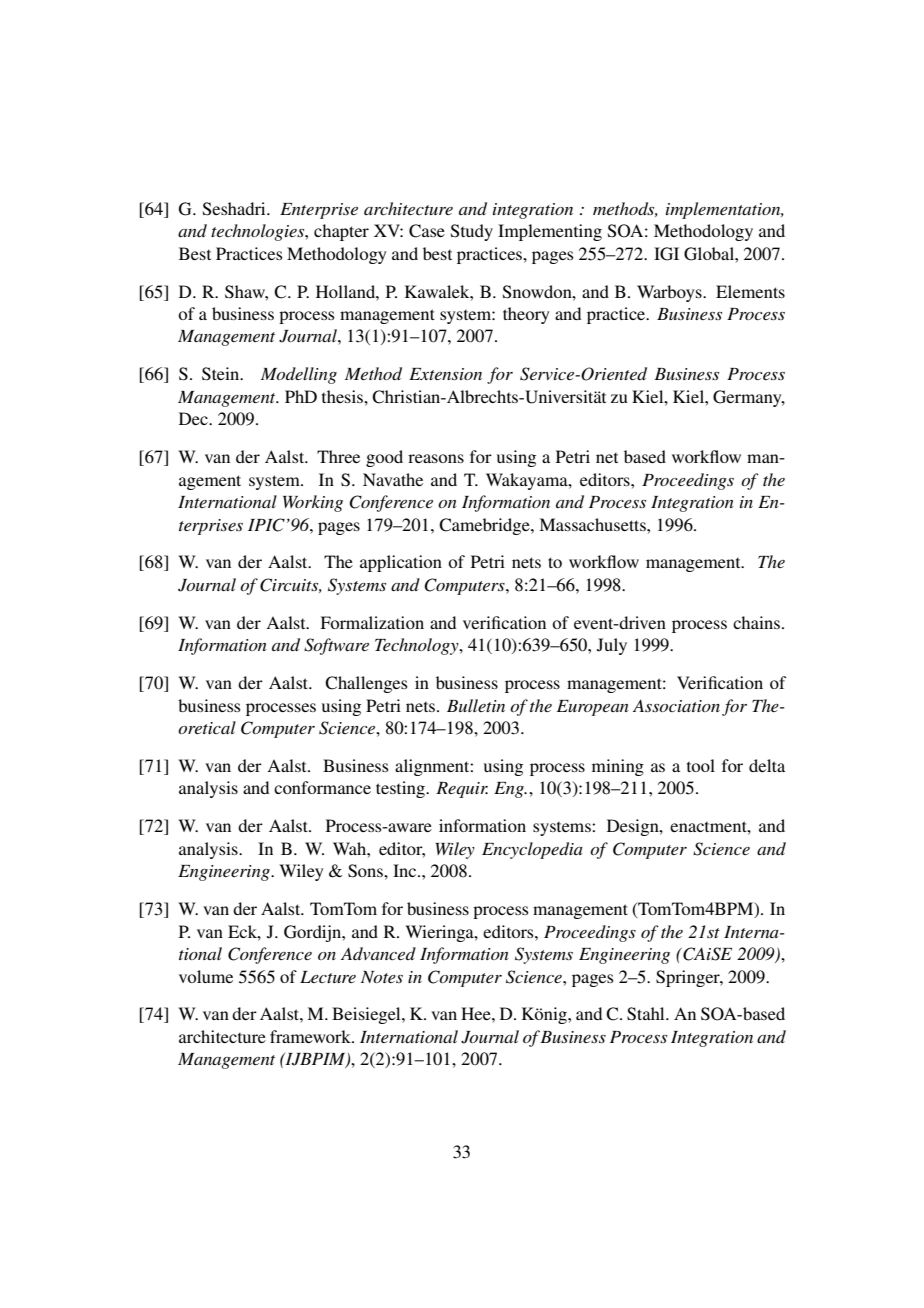 Image resolution: width=924 pixels, height=1308 pixels. I want to click on IGI, so click(666, 254).
